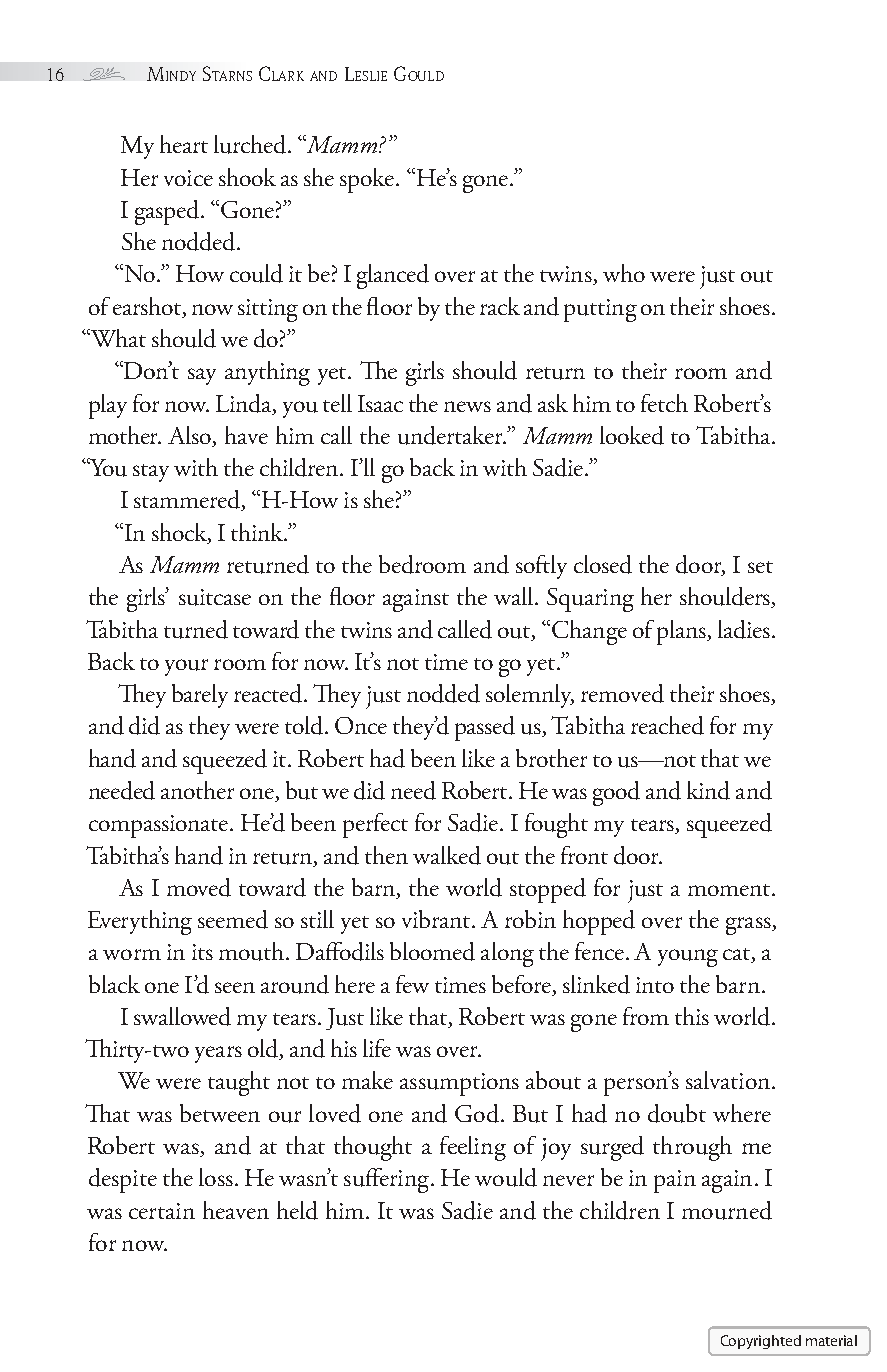  I want to click on grass, so click(749, 926).
